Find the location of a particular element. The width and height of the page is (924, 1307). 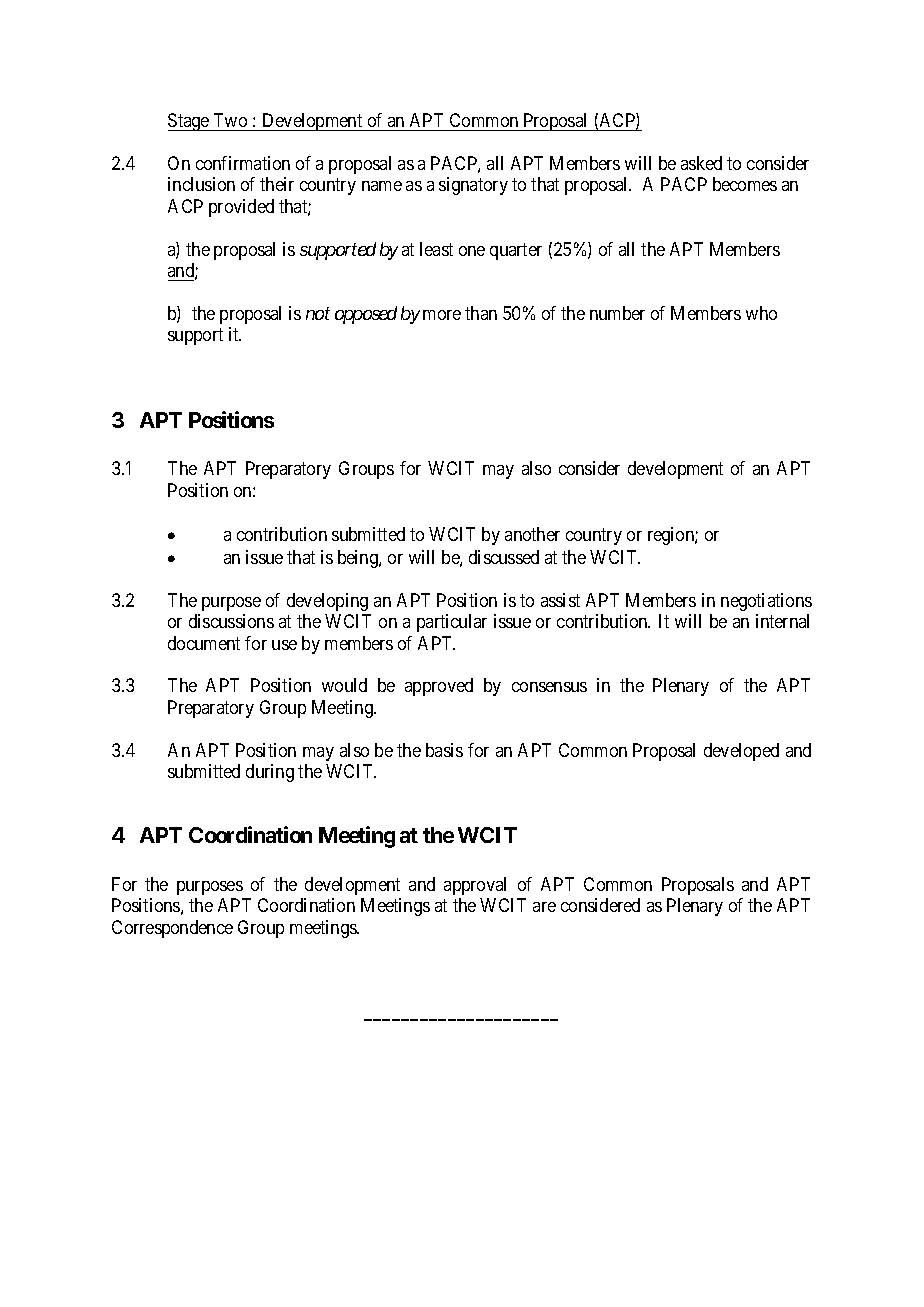

Correspondence is located at coordinates (172, 929).
